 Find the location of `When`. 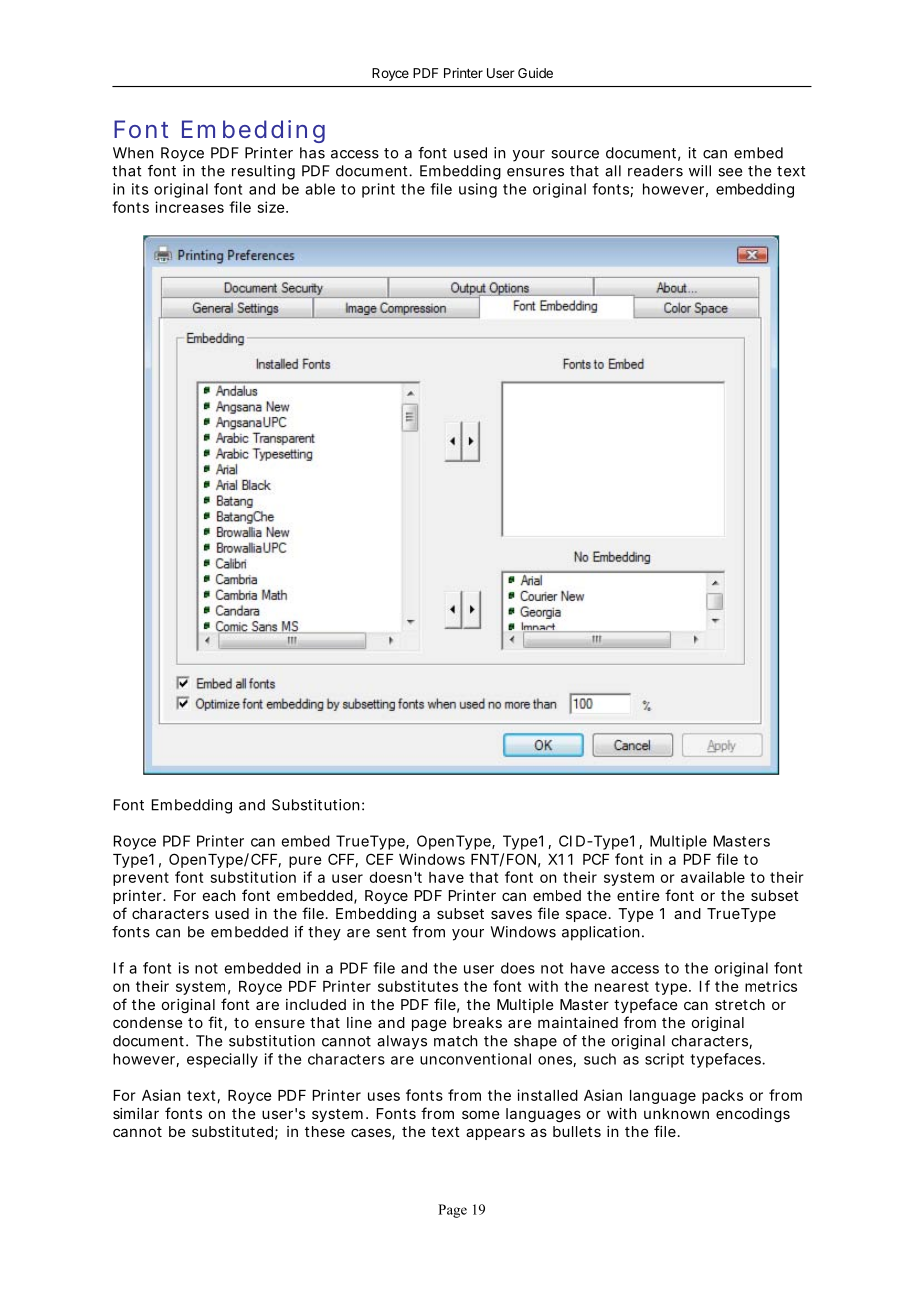

When is located at coordinates (133, 153).
